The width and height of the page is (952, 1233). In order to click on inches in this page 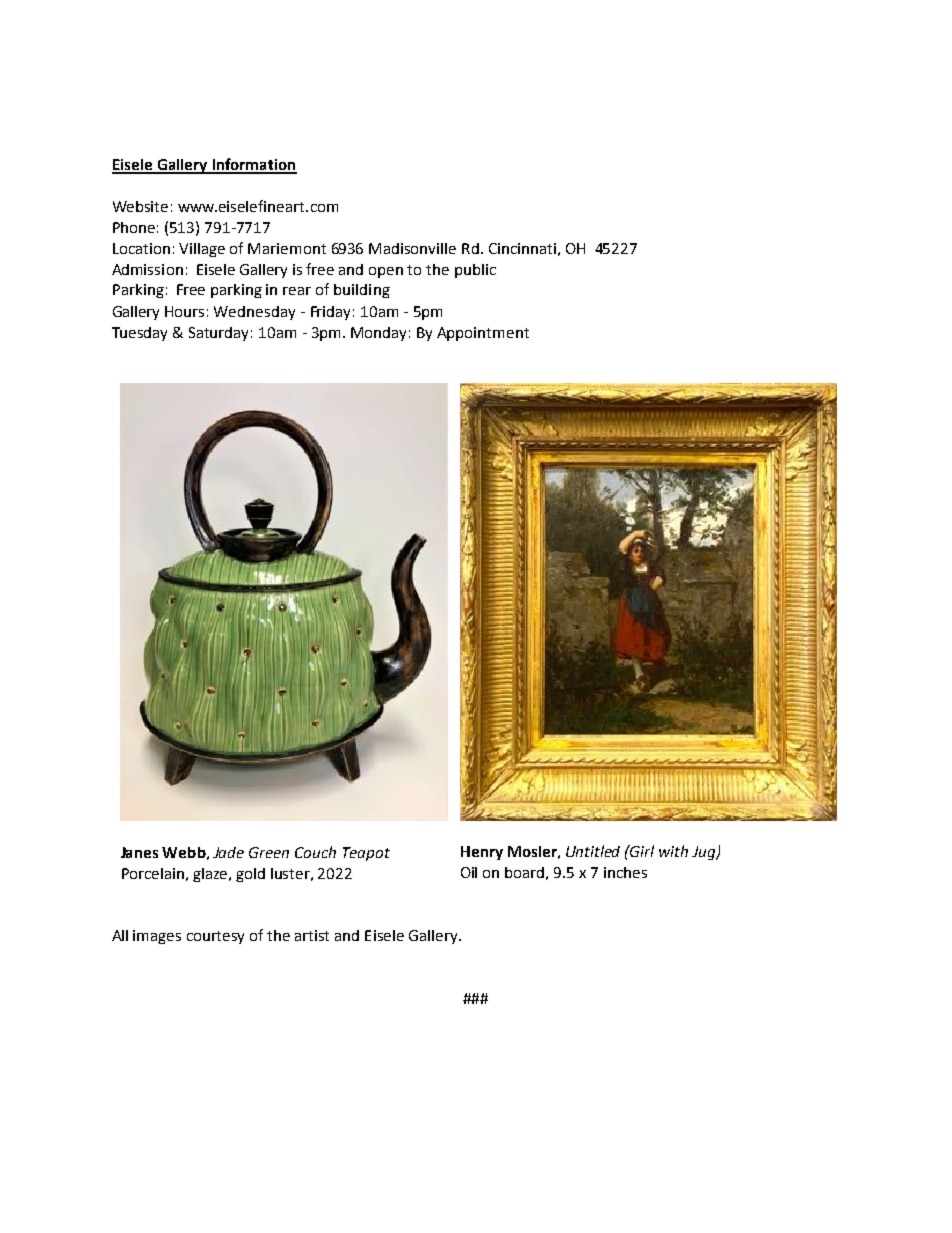, I will do `click(625, 872)`.
